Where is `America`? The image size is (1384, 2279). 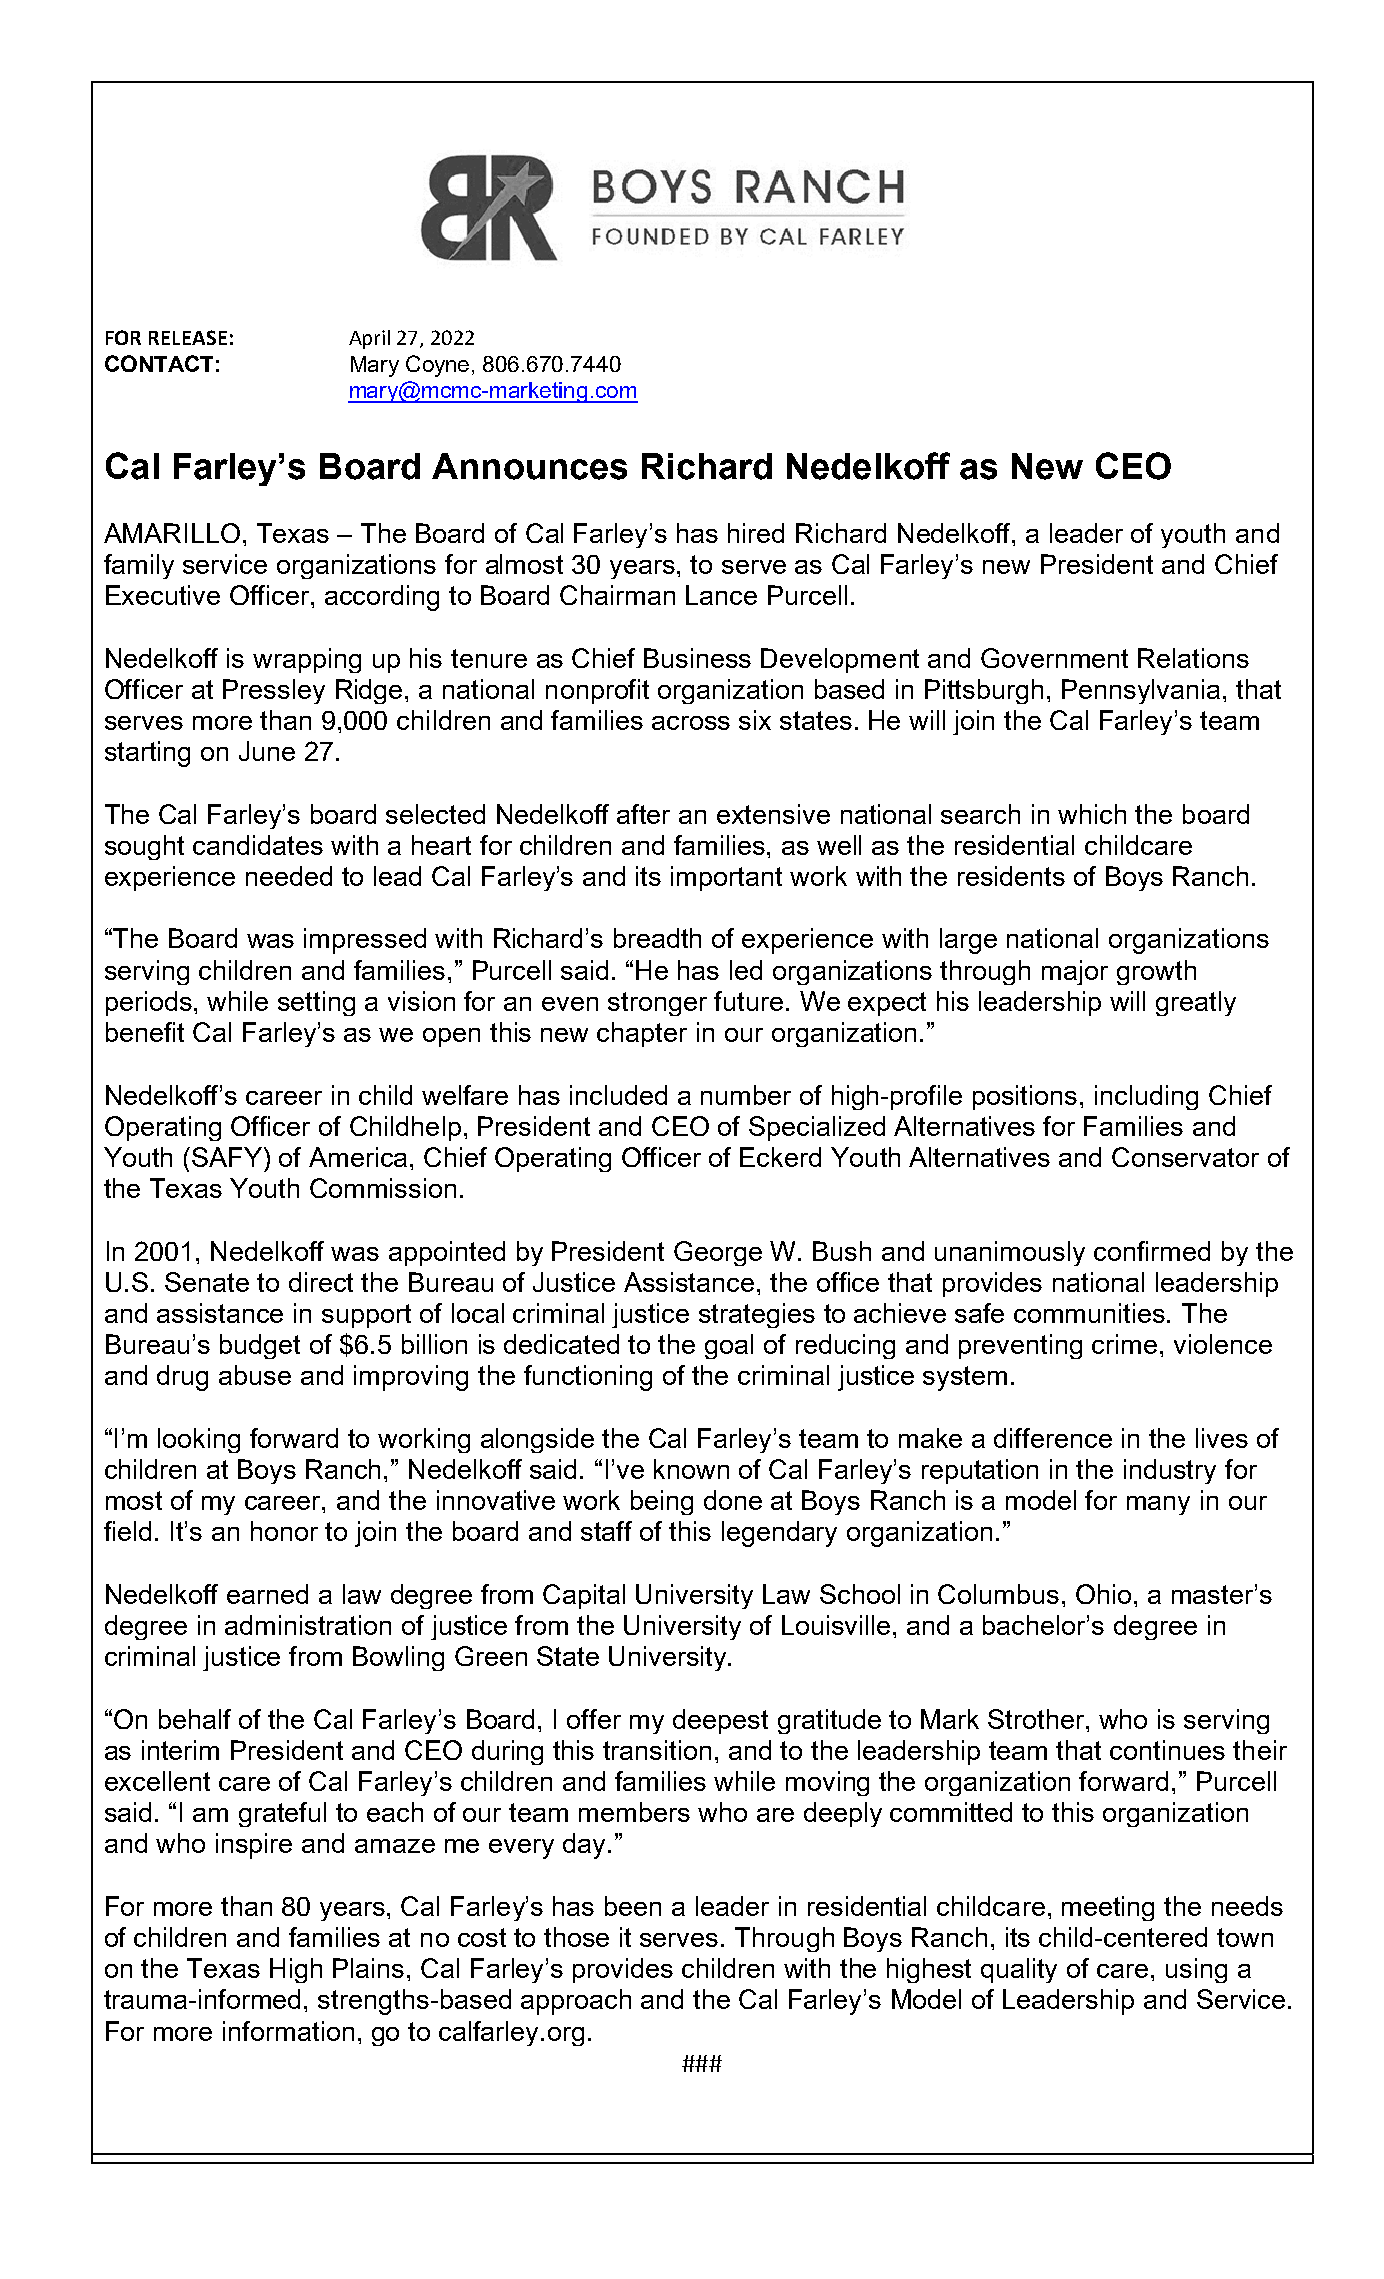
America is located at coordinates (358, 1157).
